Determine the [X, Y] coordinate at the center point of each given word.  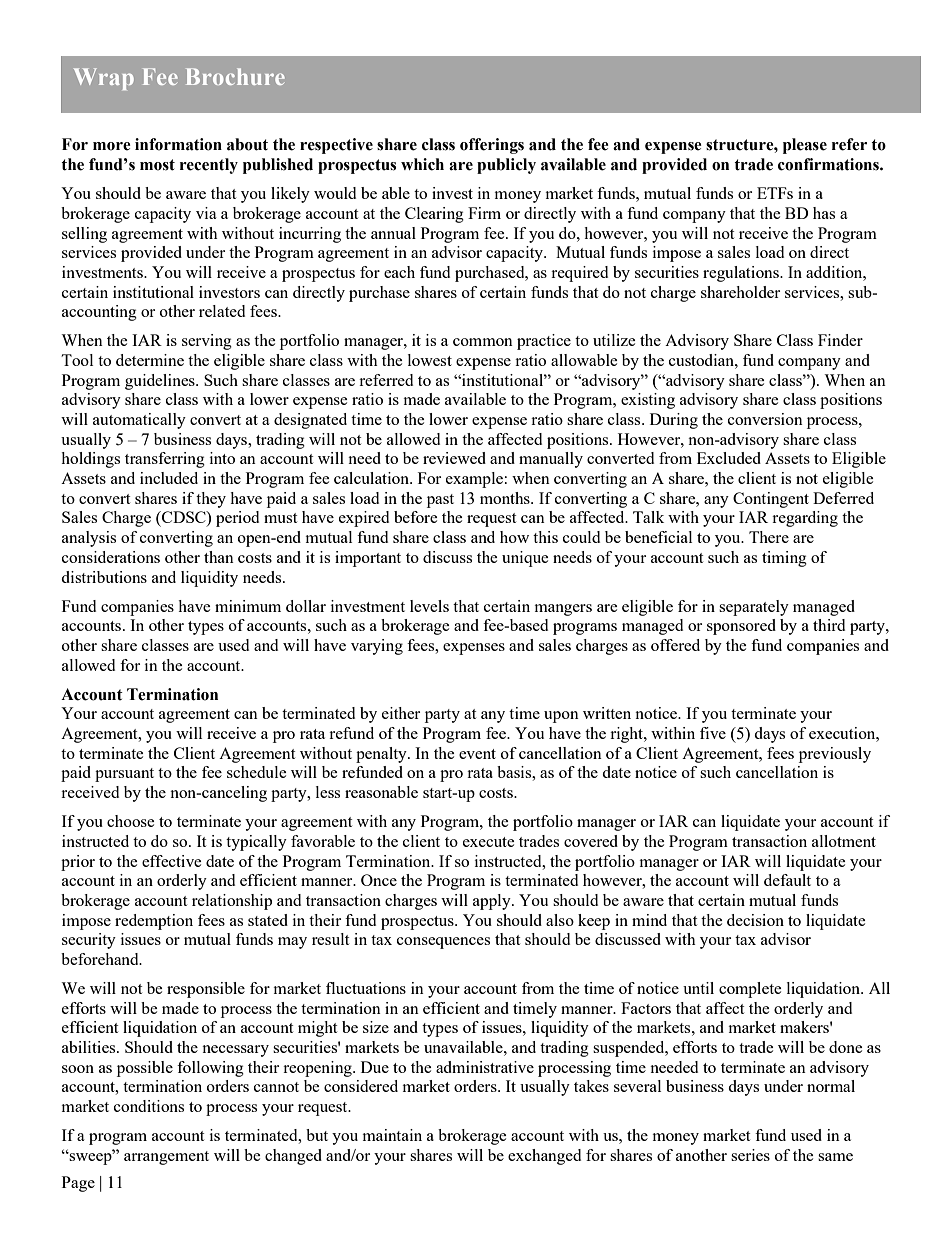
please [805, 146]
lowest [430, 360]
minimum [248, 606]
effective [172, 861]
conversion [765, 419]
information [178, 144]
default [787, 880]
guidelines [161, 382]
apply [493, 902]
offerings [492, 146]
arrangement [166, 1158]
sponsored [741, 627]
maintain [392, 1135]
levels [429, 606]
